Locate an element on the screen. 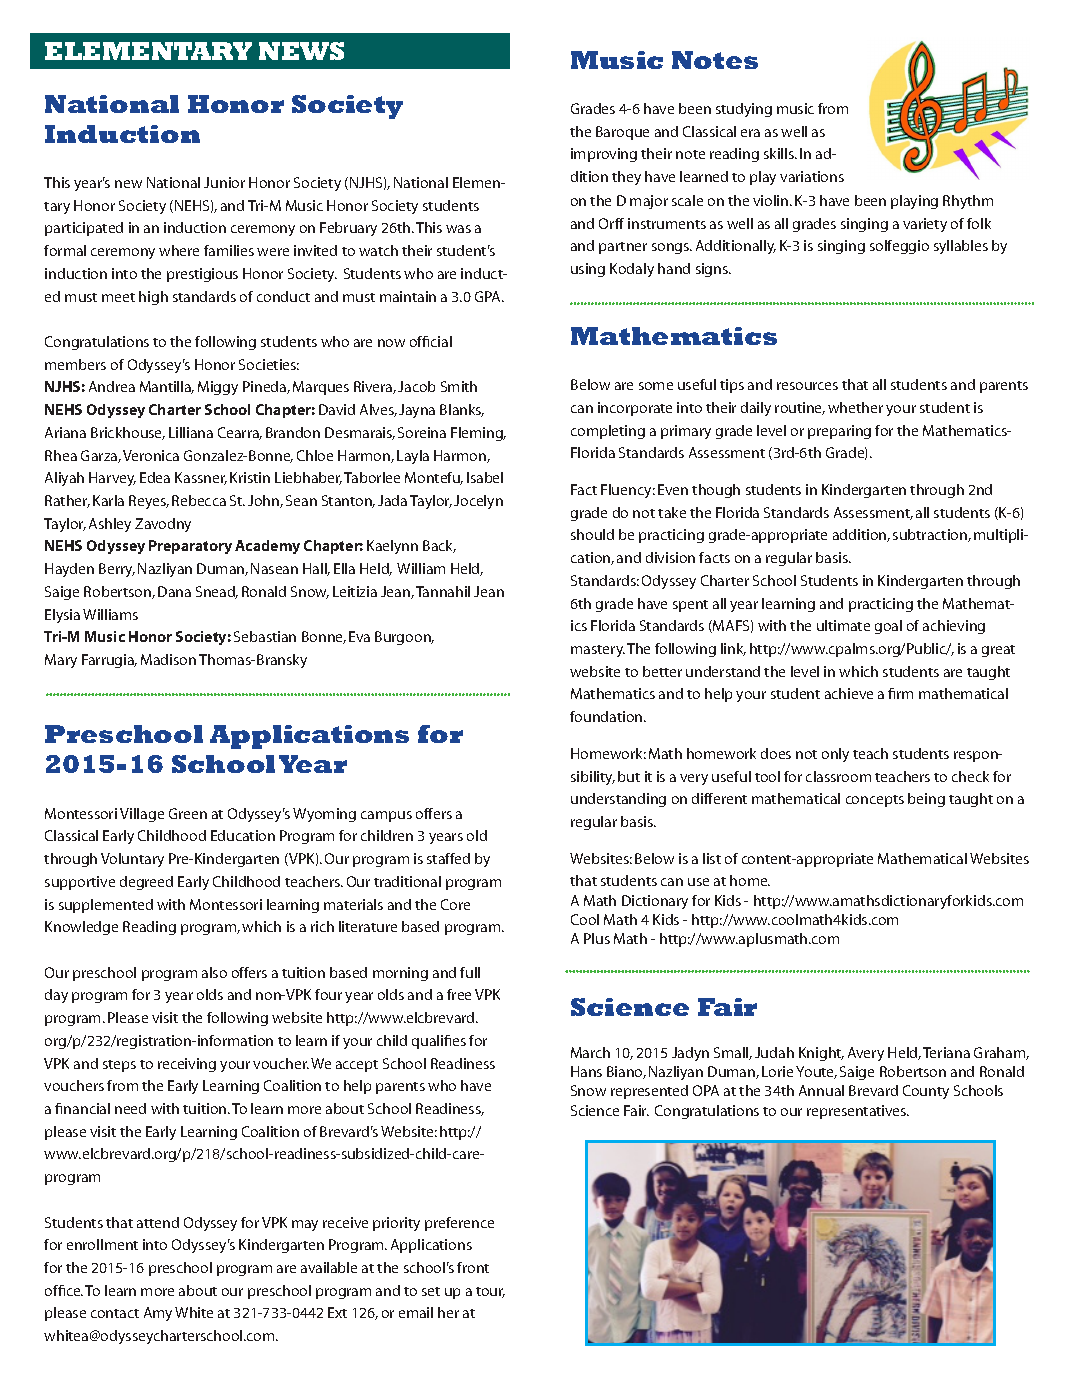 Image resolution: width=1070 pixels, height=1384 pixels. GPA is located at coordinates (489, 296).
